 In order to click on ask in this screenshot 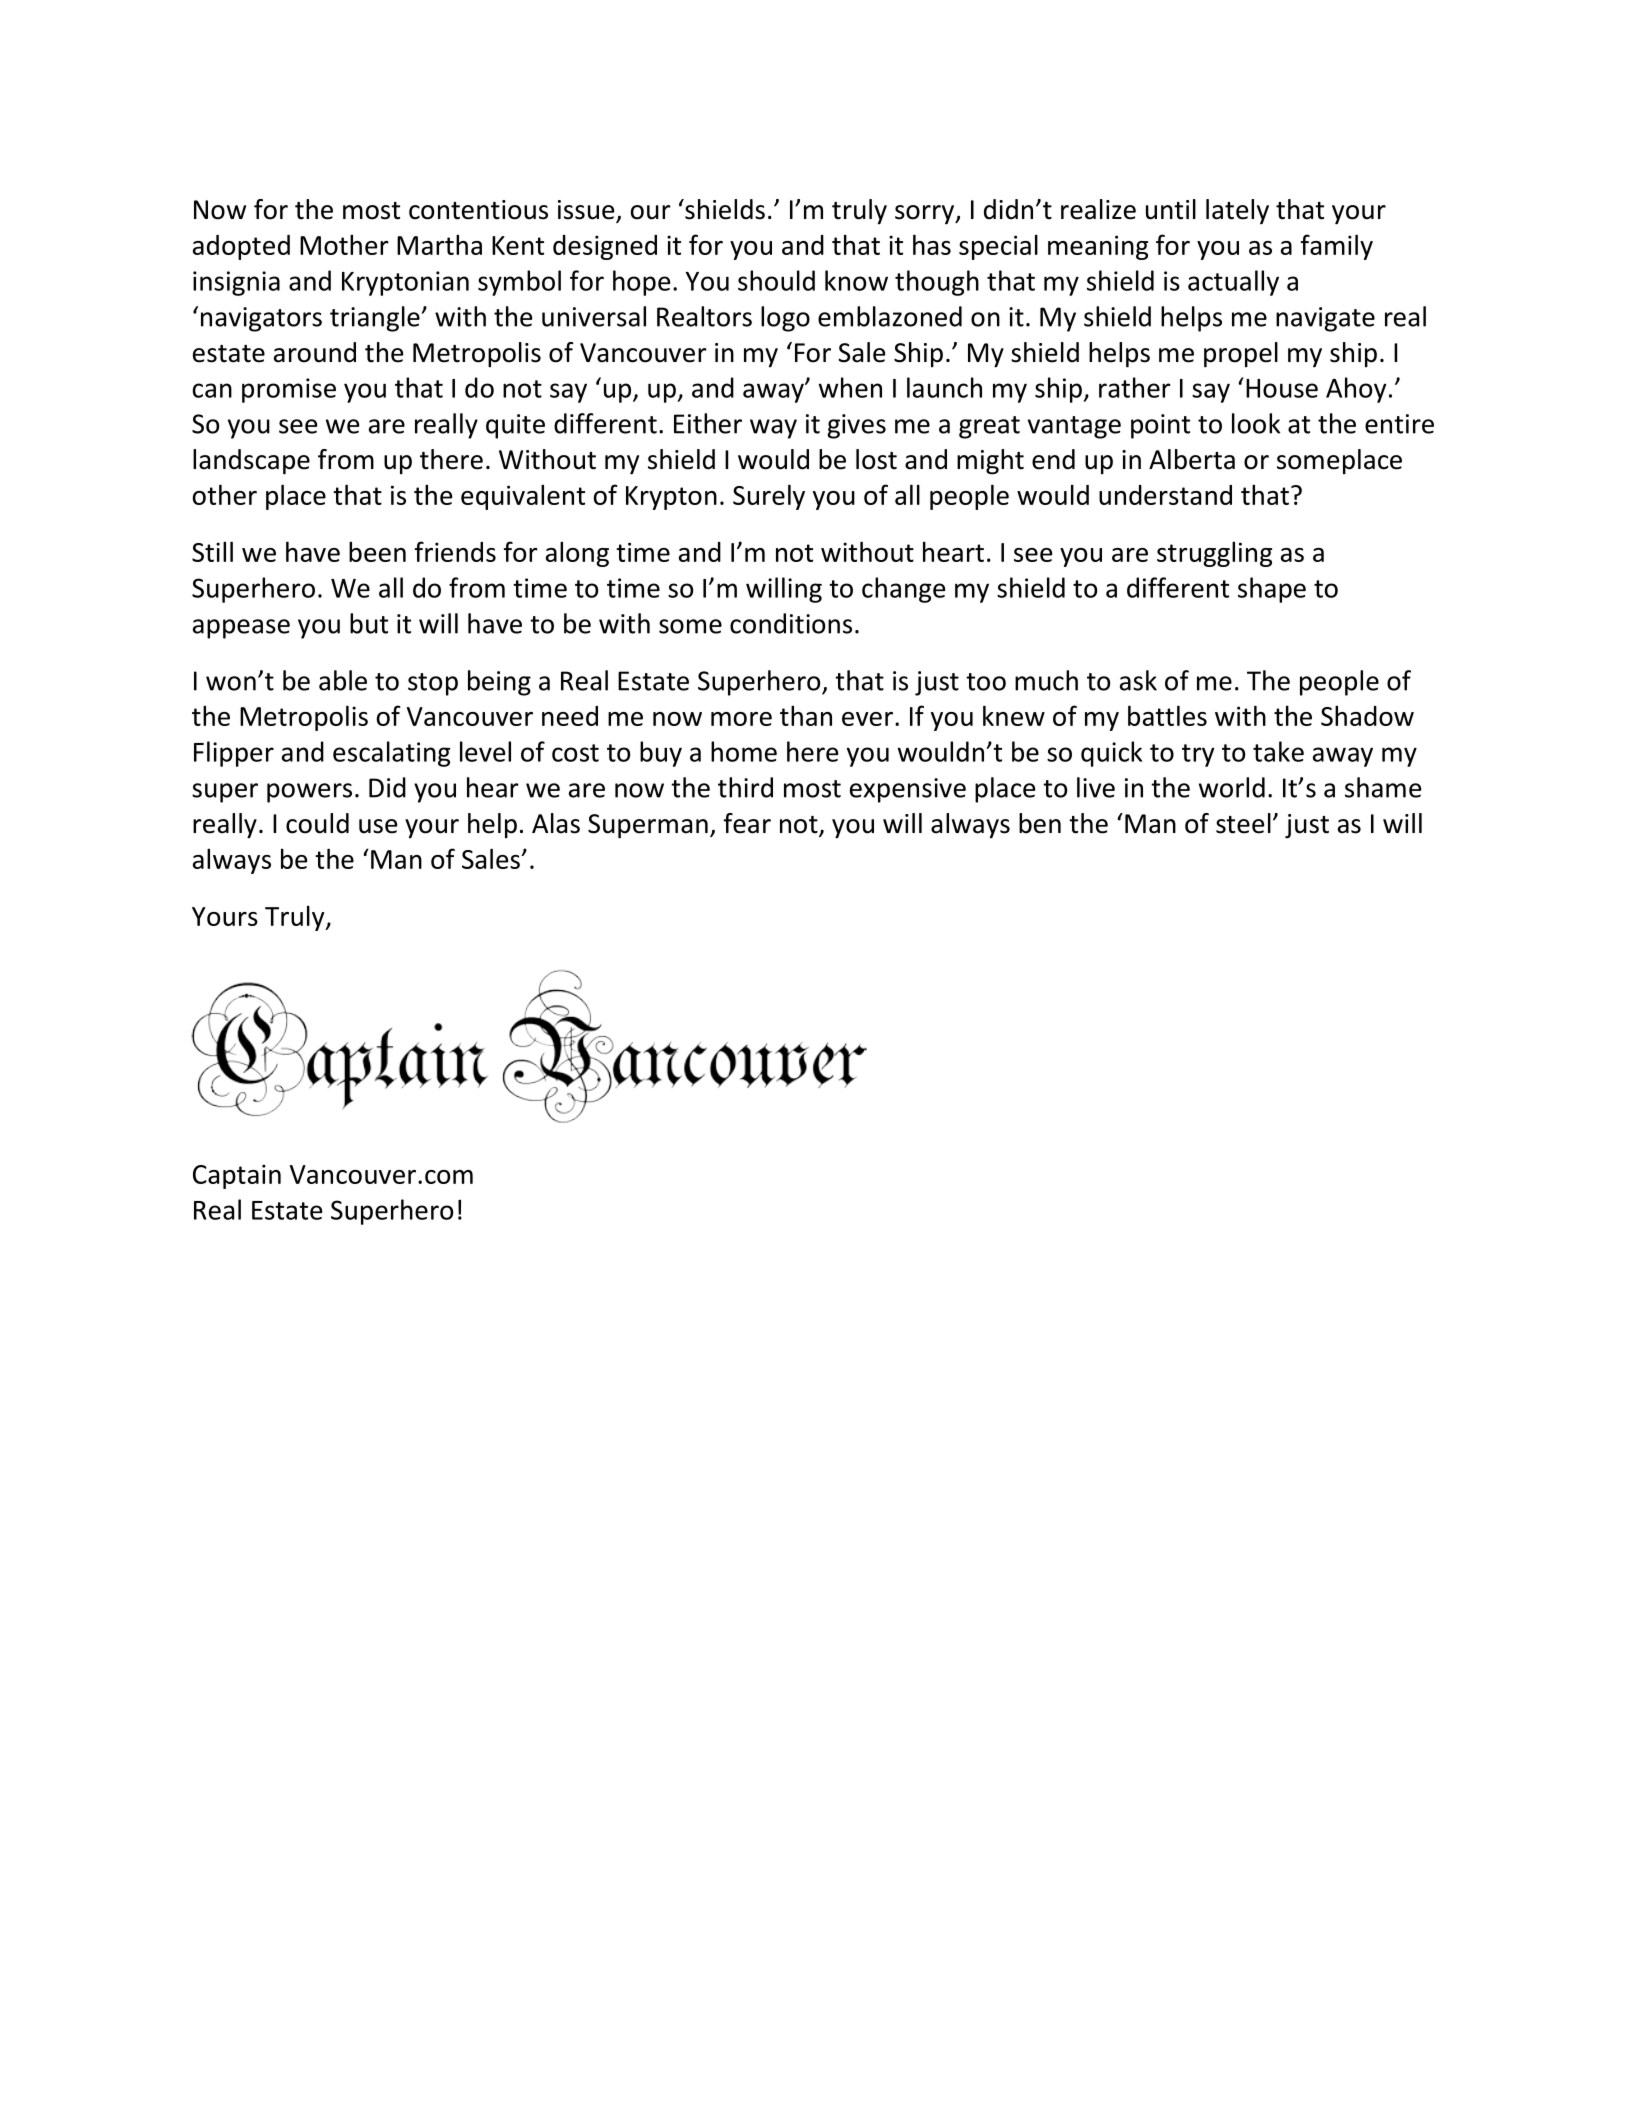, I will do `click(1138, 680)`.
